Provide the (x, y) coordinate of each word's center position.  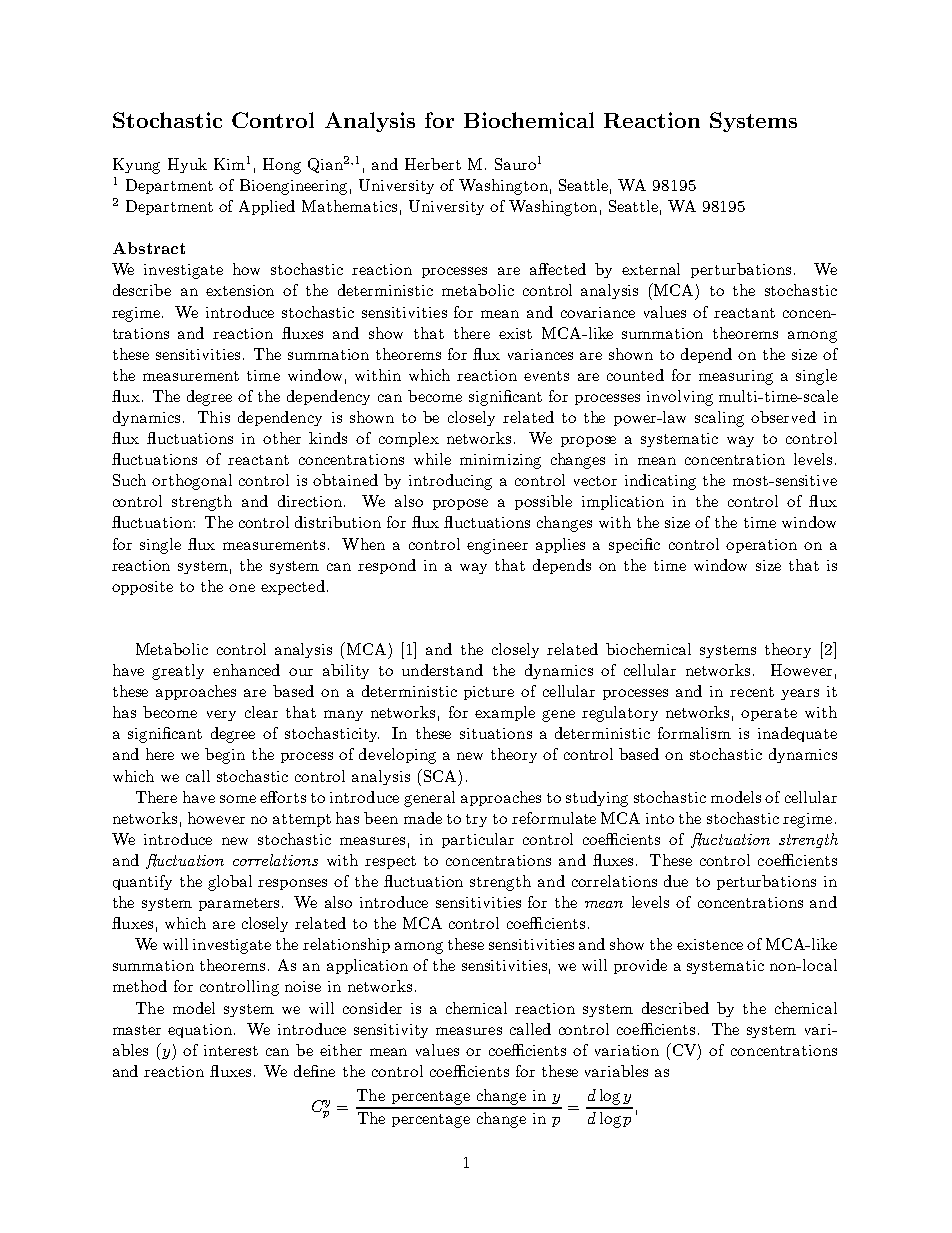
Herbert (433, 164)
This (214, 417)
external (651, 269)
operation (761, 546)
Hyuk (187, 165)
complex (409, 439)
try (476, 820)
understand (442, 670)
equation (201, 1031)
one (242, 588)
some (238, 799)
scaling (719, 419)
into (660, 818)
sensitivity (391, 1031)
